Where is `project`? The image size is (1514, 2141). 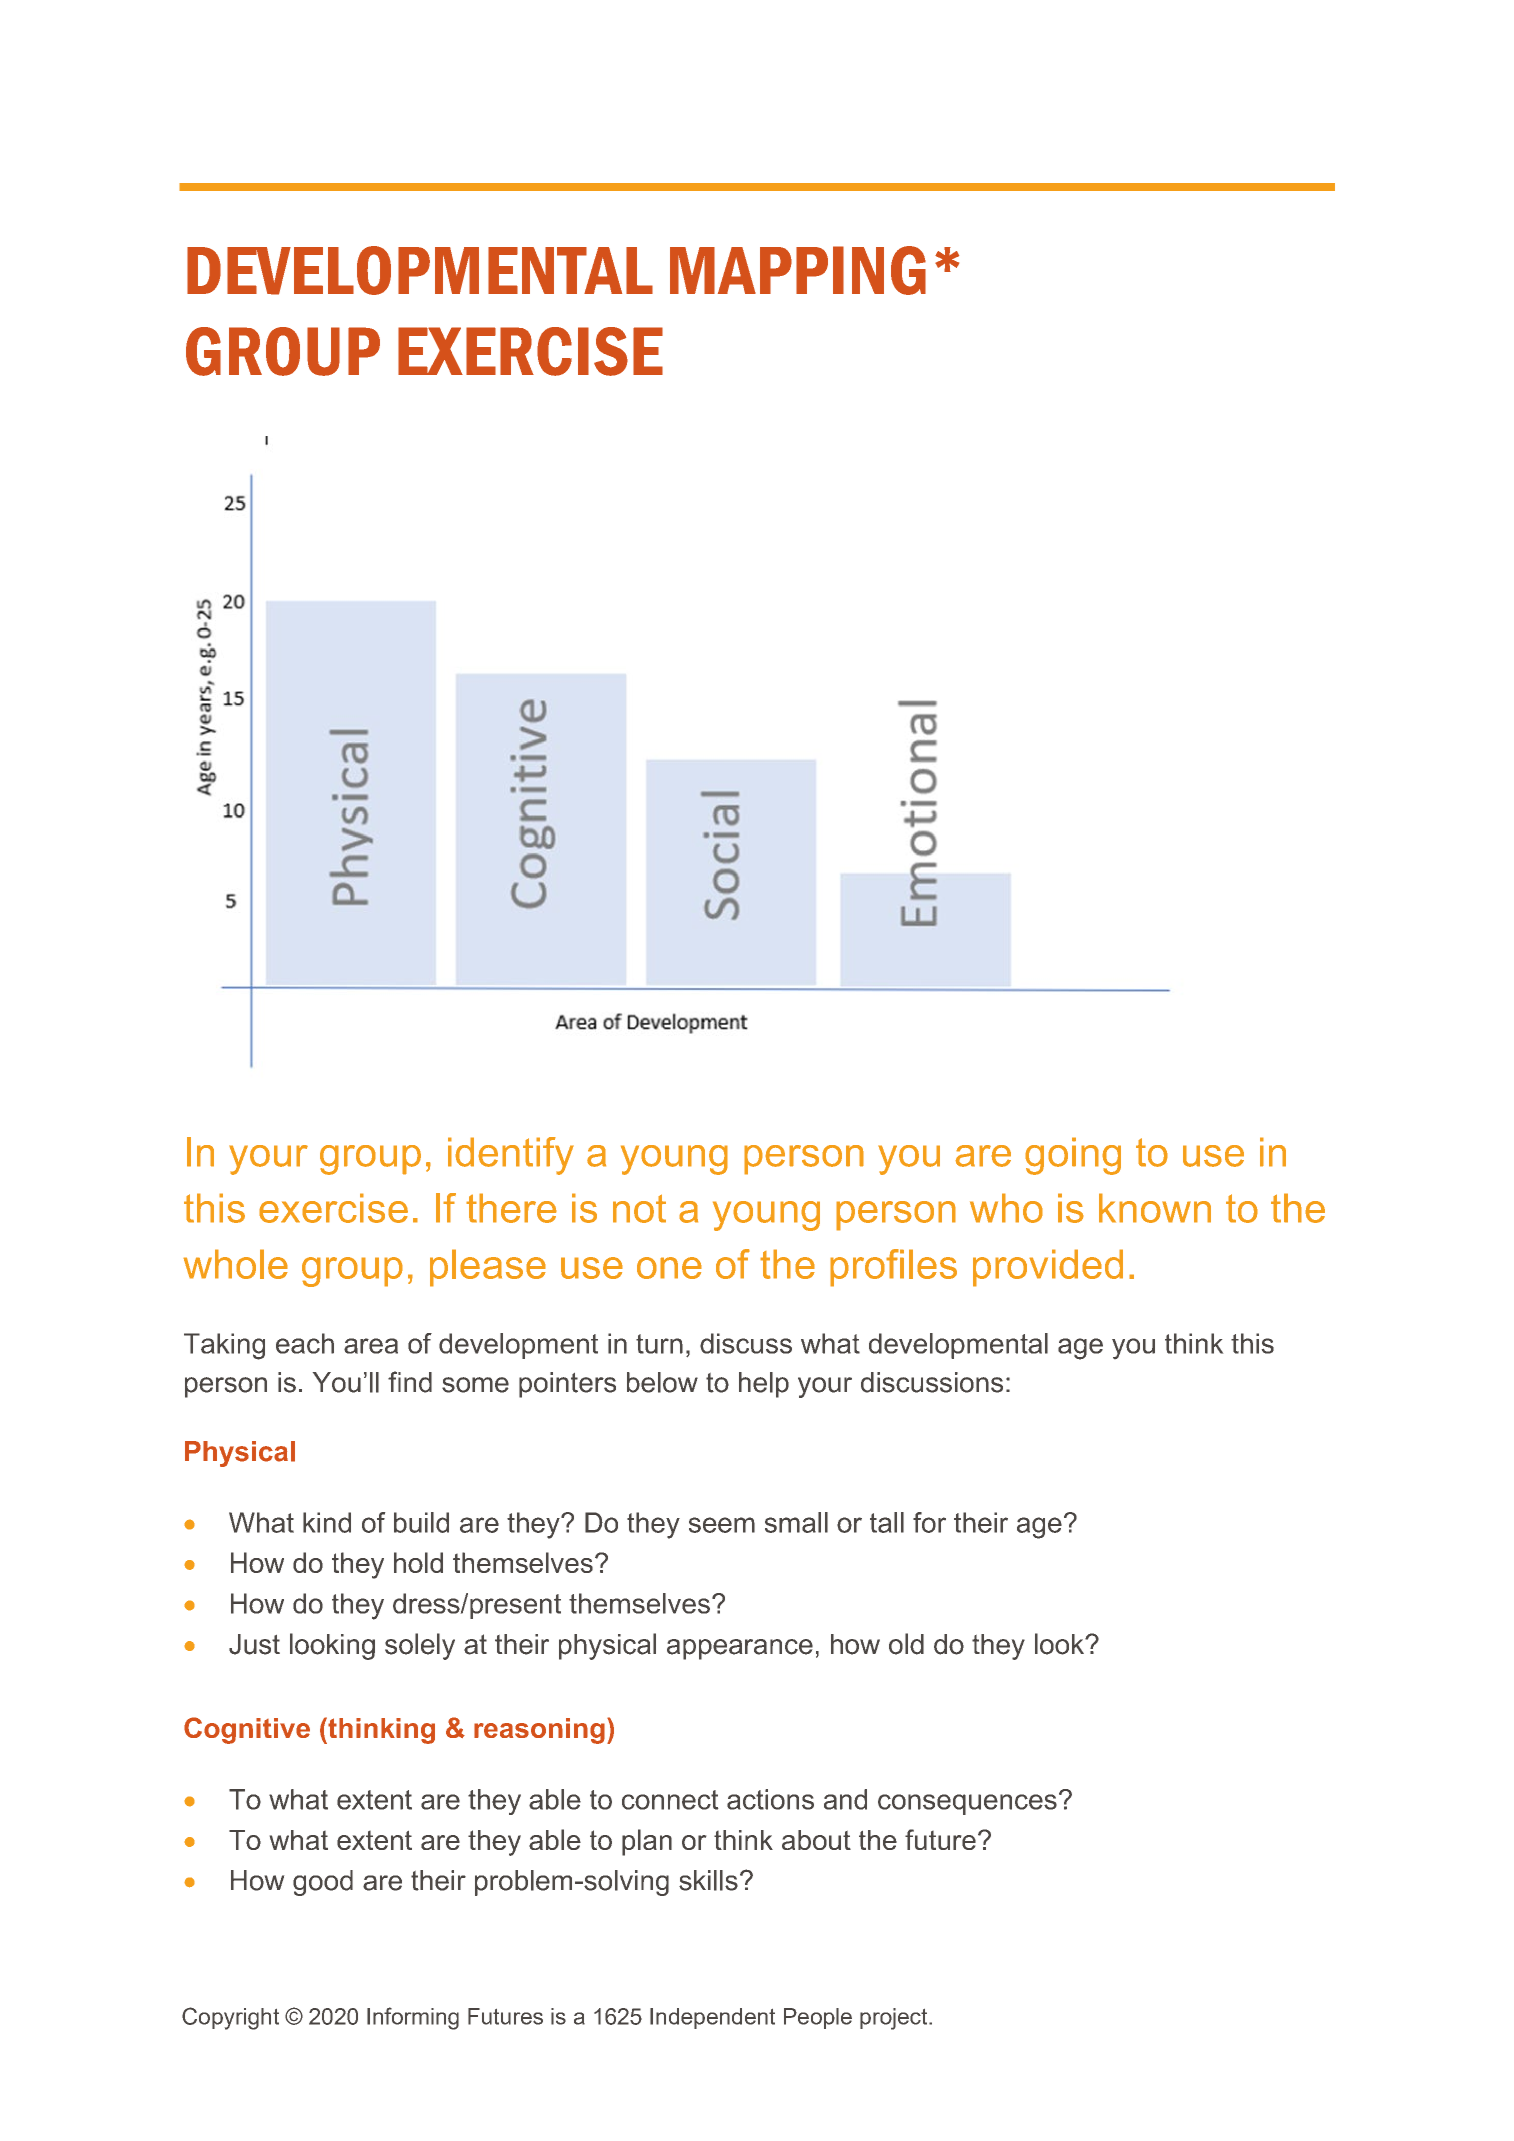
project is located at coordinates (895, 2019).
